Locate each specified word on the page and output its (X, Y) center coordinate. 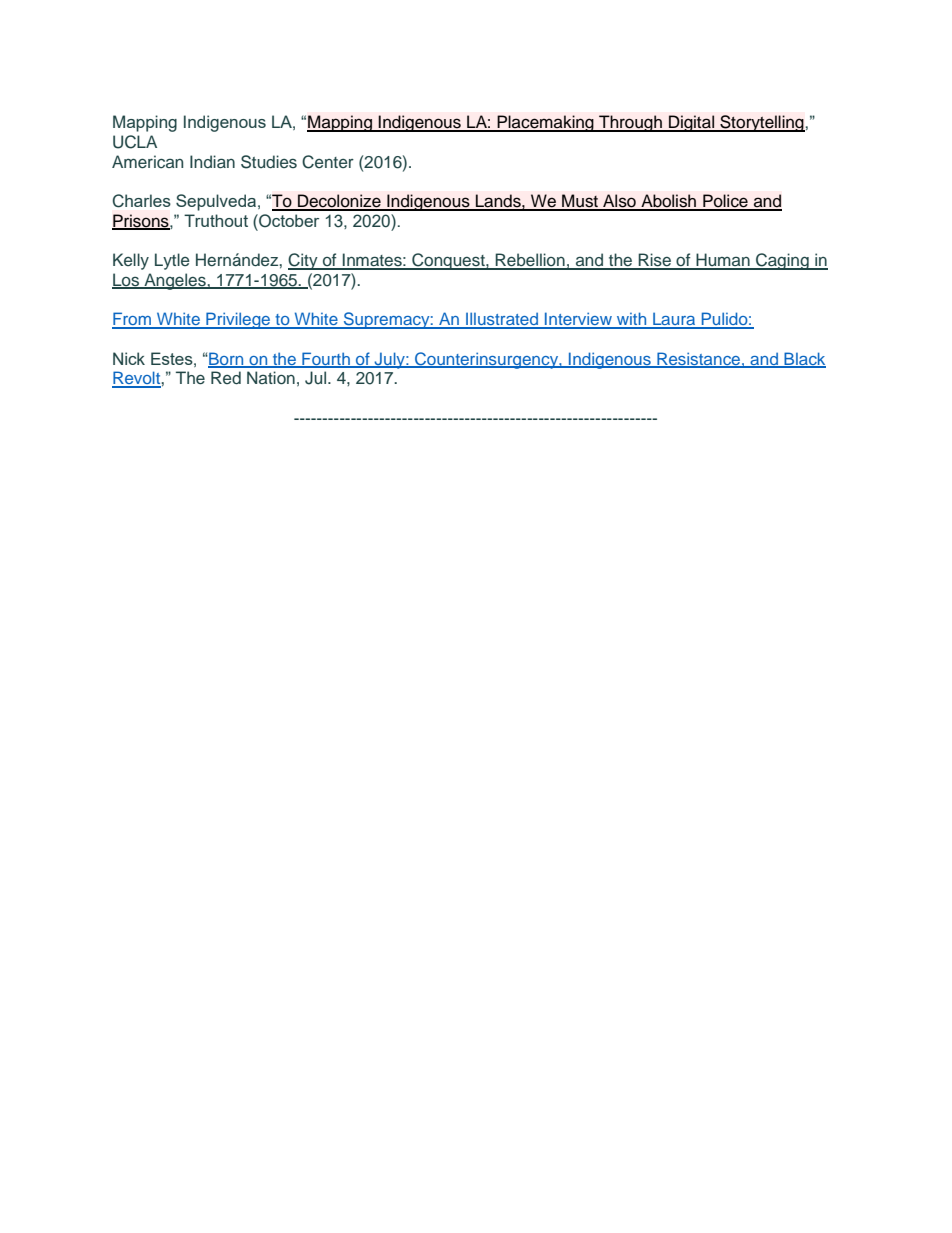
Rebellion (530, 261)
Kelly (131, 261)
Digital (692, 123)
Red (226, 377)
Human (723, 261)
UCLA (135, 142)
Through (630, 123)
